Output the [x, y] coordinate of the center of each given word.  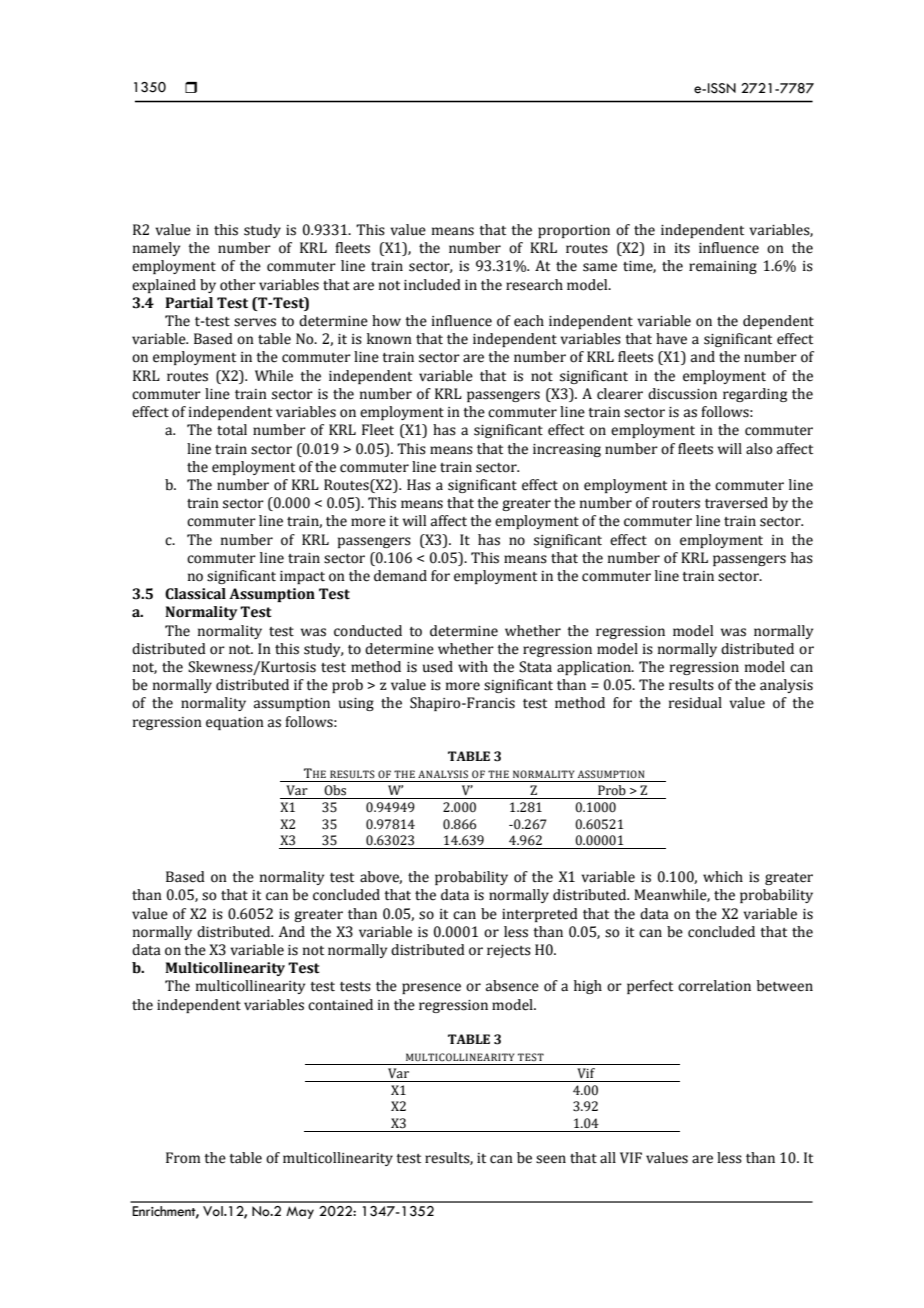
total [232, 430]
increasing [567, 450]
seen [551, 1159]
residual [695, 703]
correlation [714, 986]
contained [340, 1005]
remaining [723, 267]
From [183, 1158]
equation [235, 723]
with [473, 667]
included [432, 285]
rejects [509, 951]
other [238, 285]
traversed [736, 503]
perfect [650, 987]
